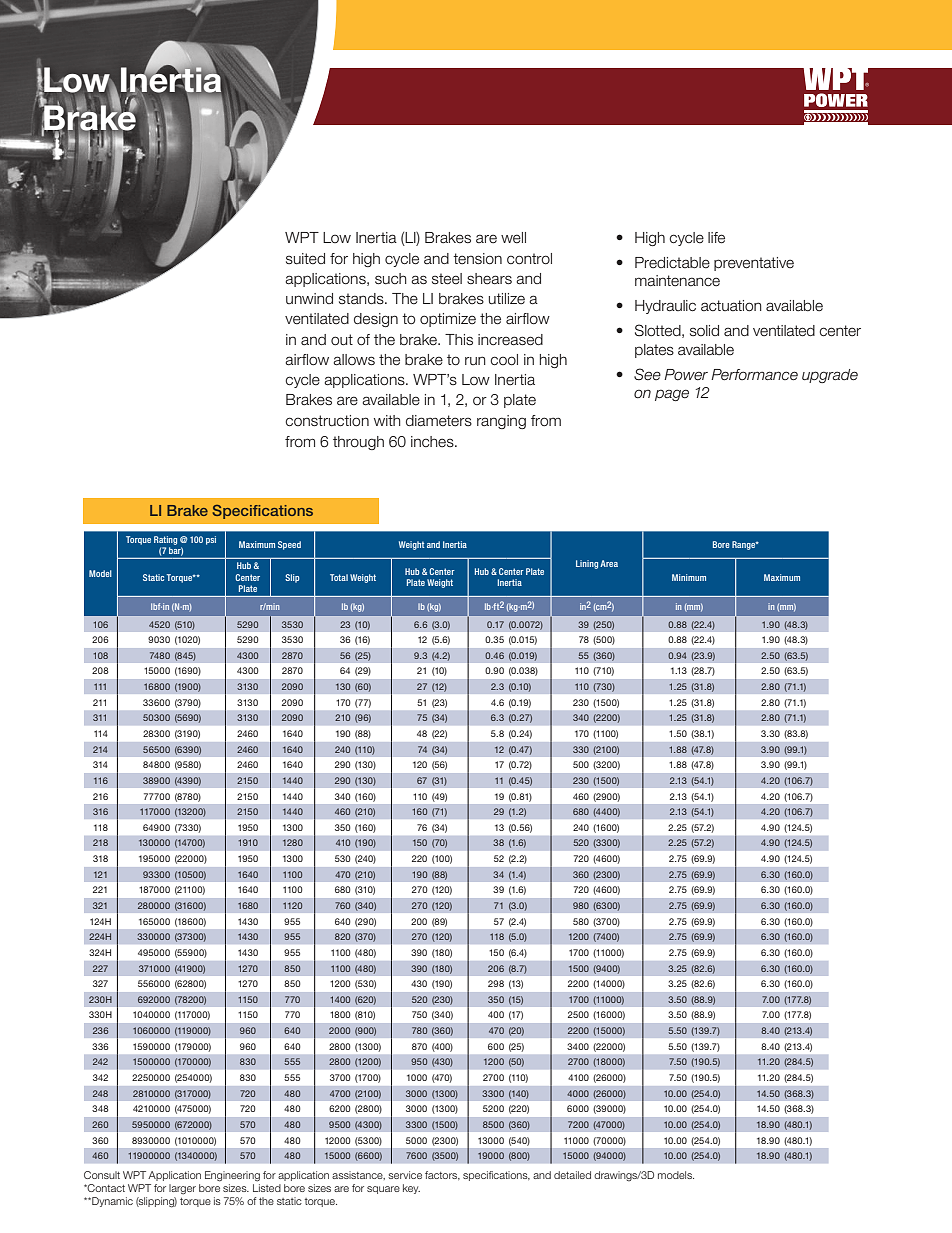 The height and width of the screenshot is (1233, 952). Describe the element at coordinates (405, 1175) in the screenshot. I see `service` at that location.
